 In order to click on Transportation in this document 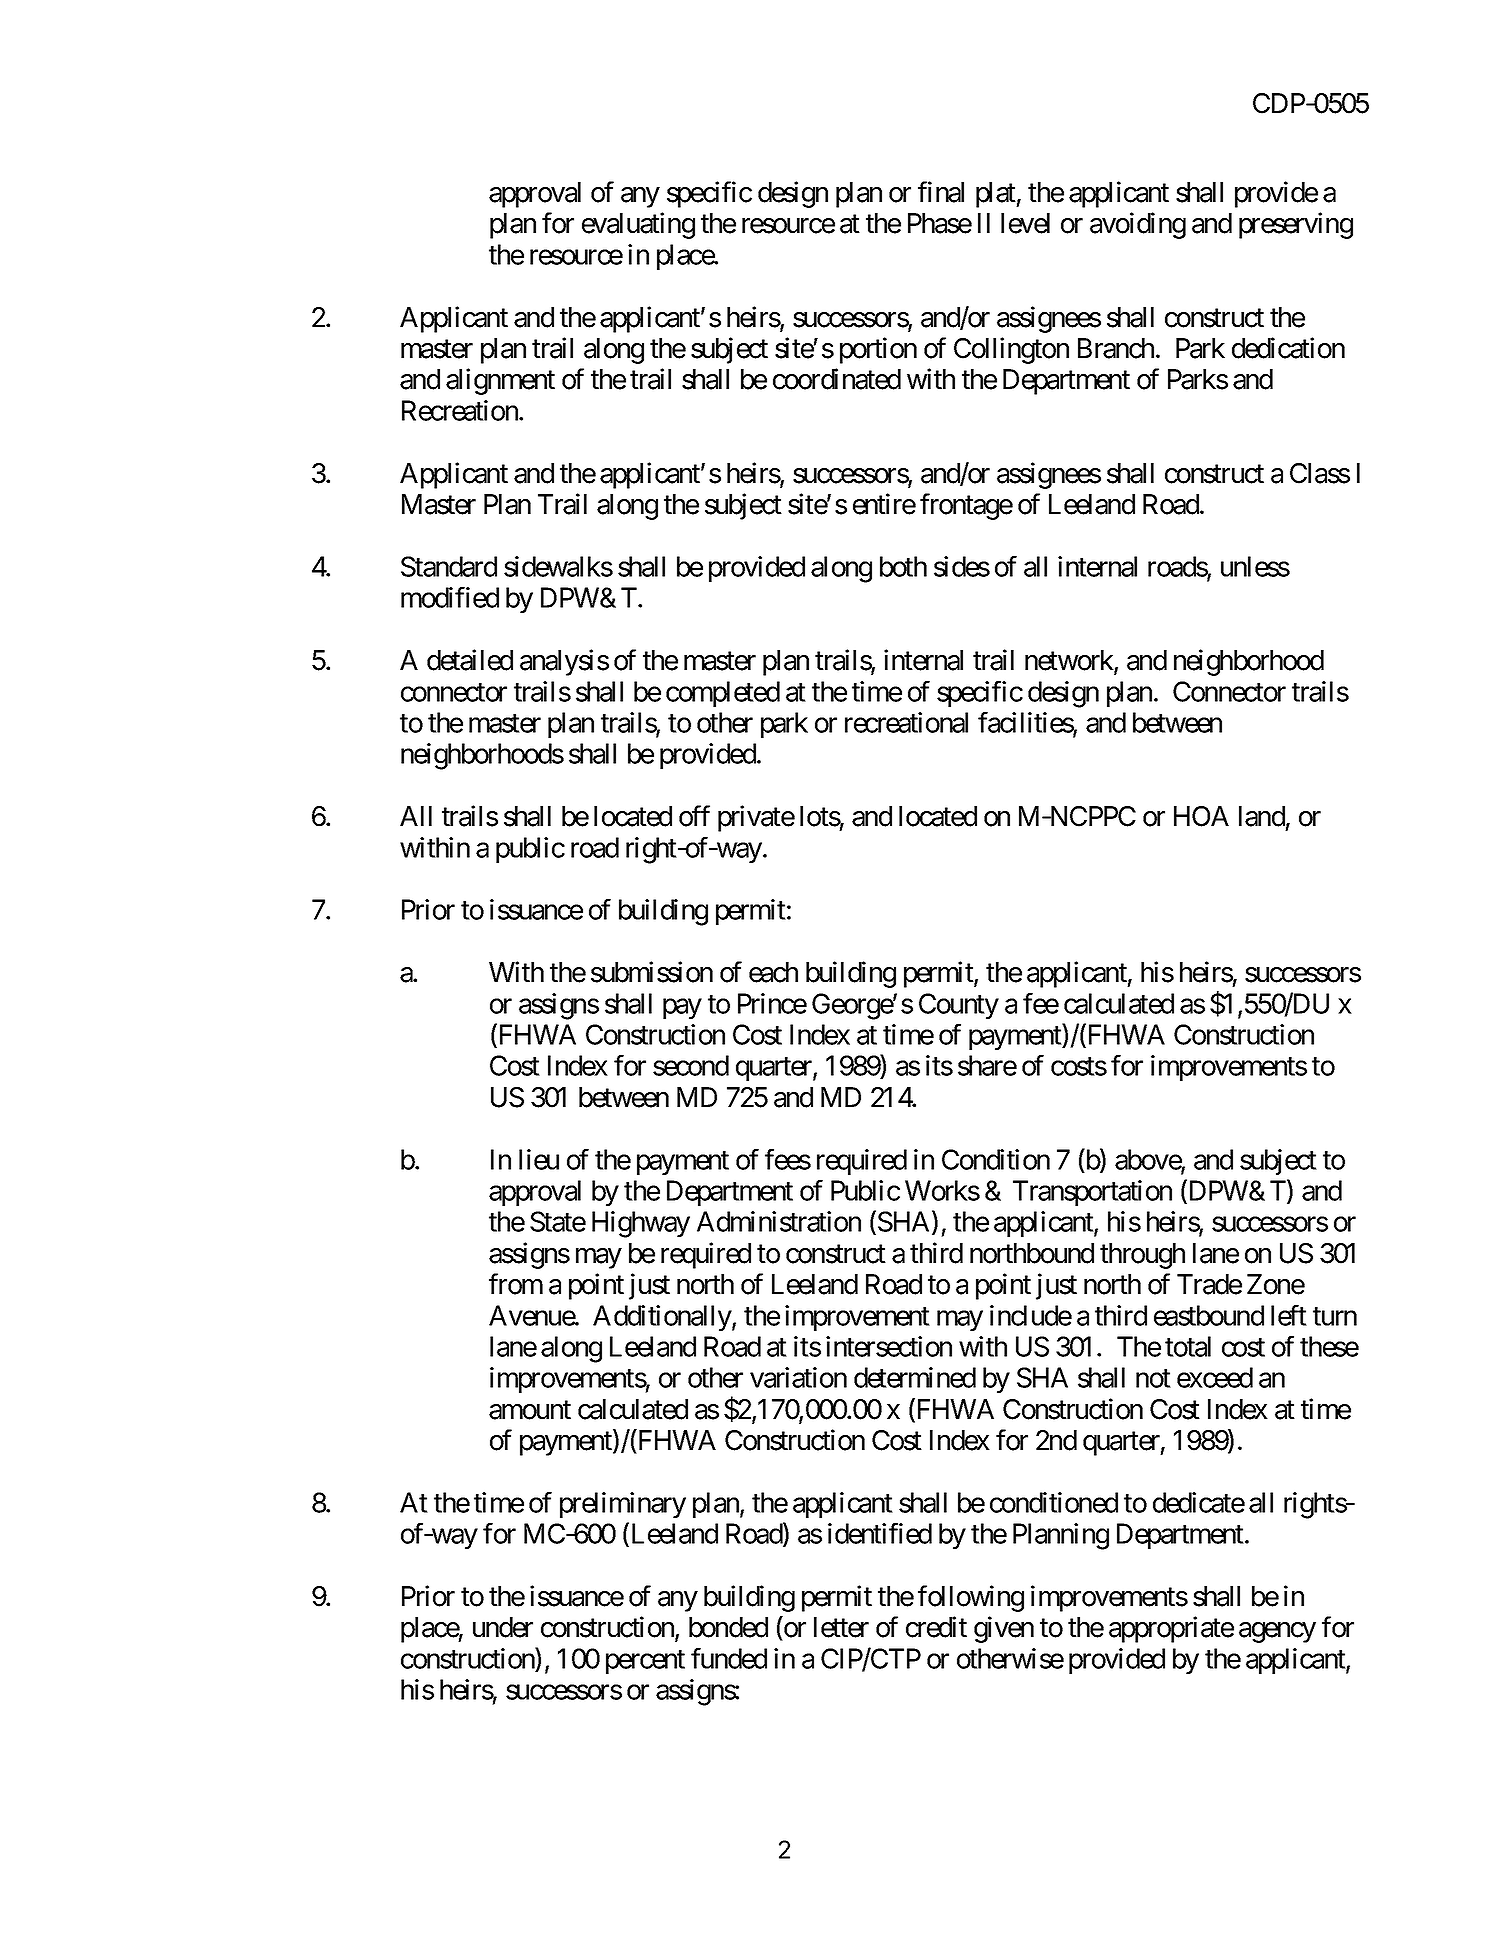, I will do `click(1092, 1193)`.
